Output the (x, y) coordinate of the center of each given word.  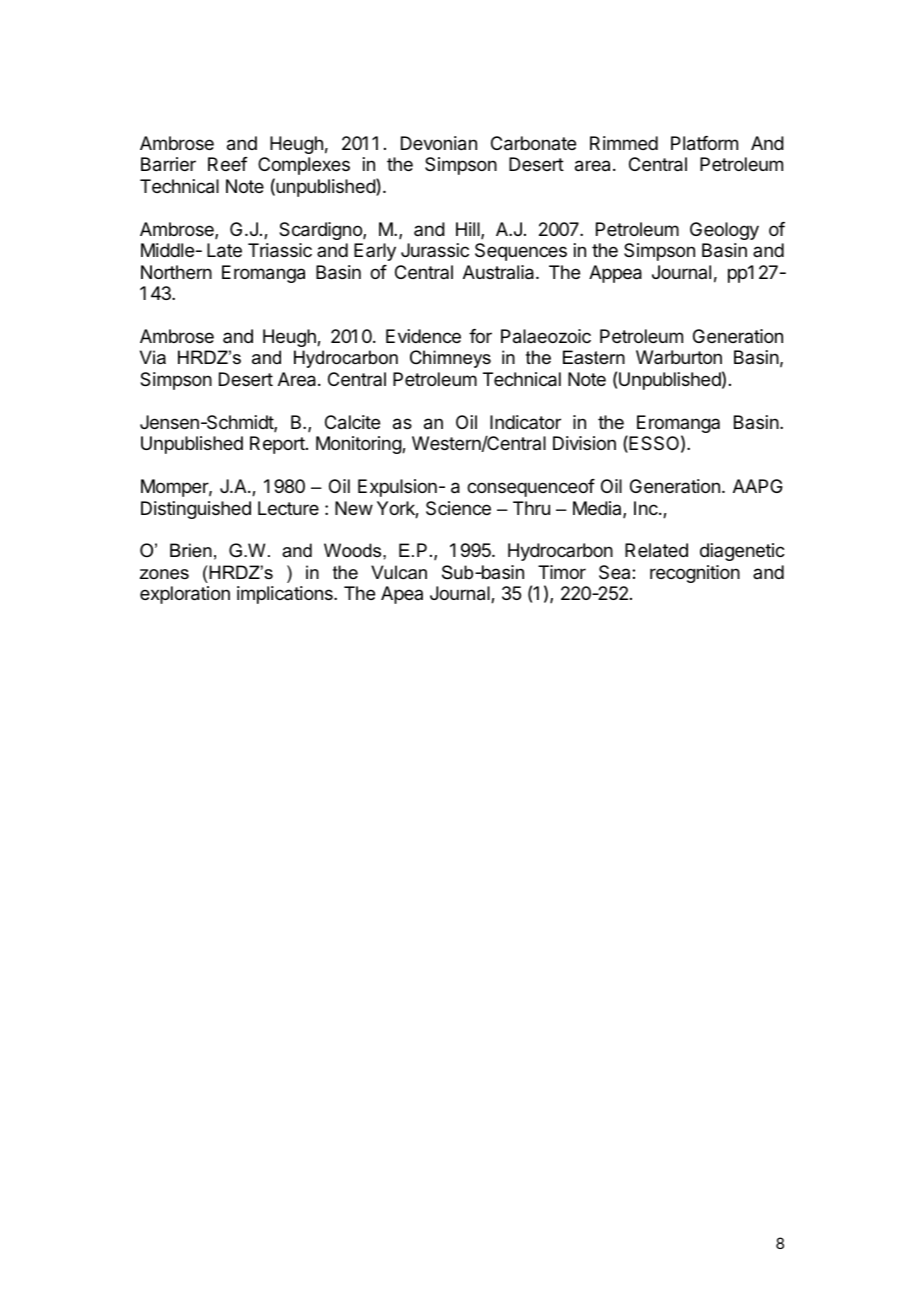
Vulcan (399, 572)
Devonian (439, 143)
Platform (704, 143)
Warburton (679, 357)
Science (458, 508)
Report (278, 445)
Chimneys (450, 359)
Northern (176, 272)
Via (153, 357)
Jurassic (435, 250)
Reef (228, 164)
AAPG (758, 486)
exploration (185, 595)
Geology (724, 231)
